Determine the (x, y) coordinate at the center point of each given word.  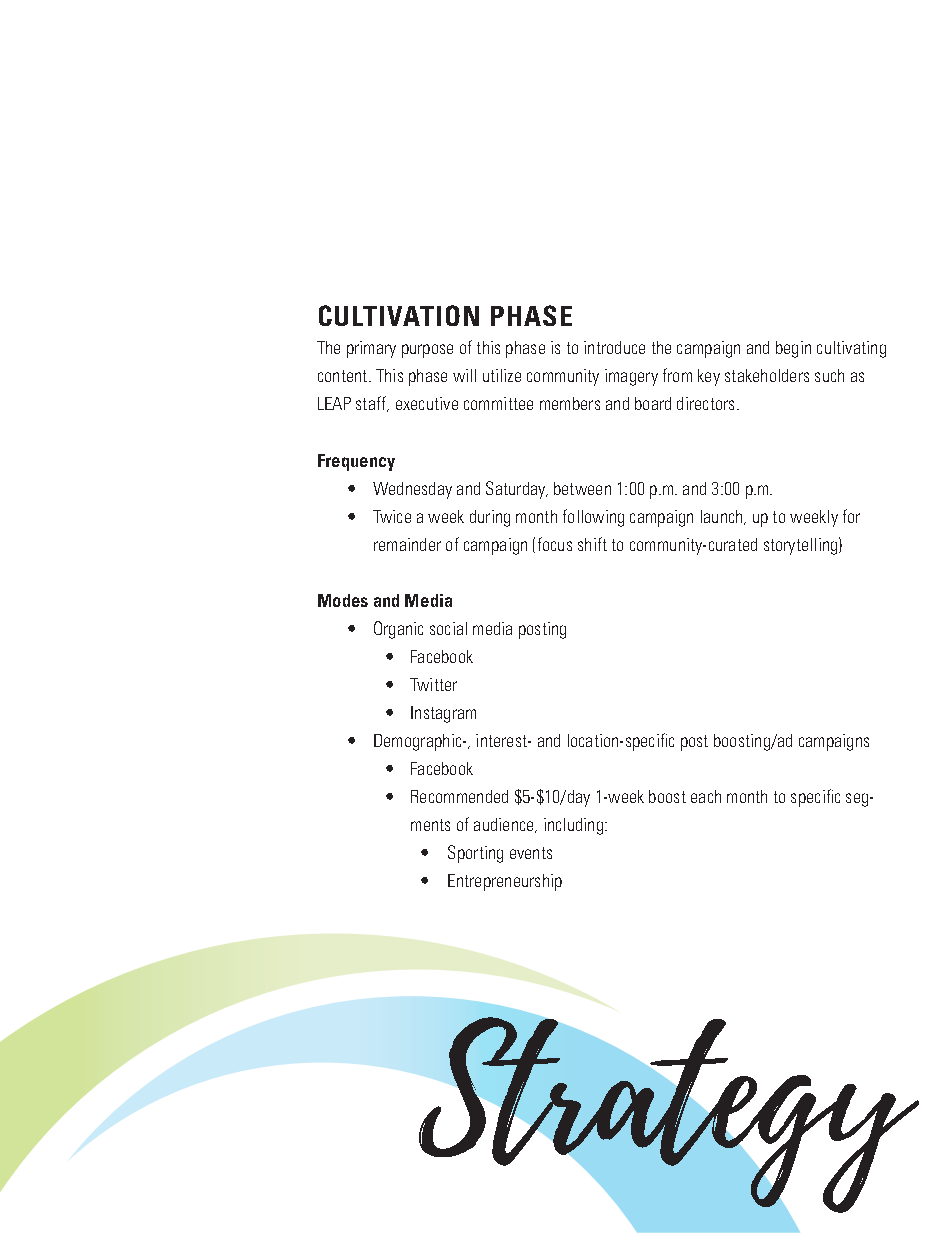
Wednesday (412, 490)
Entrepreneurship (505, 882)
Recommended (459, 796)
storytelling (802, 546)
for (851, 516)
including (573, 826)
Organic (398, 630)
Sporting (475, 854)
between (582, 488)
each (706, 796)
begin (793, 349)
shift (592, 544)
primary (371, 349)
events (531, 853)
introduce (614, 347)
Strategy (669, 1116)
